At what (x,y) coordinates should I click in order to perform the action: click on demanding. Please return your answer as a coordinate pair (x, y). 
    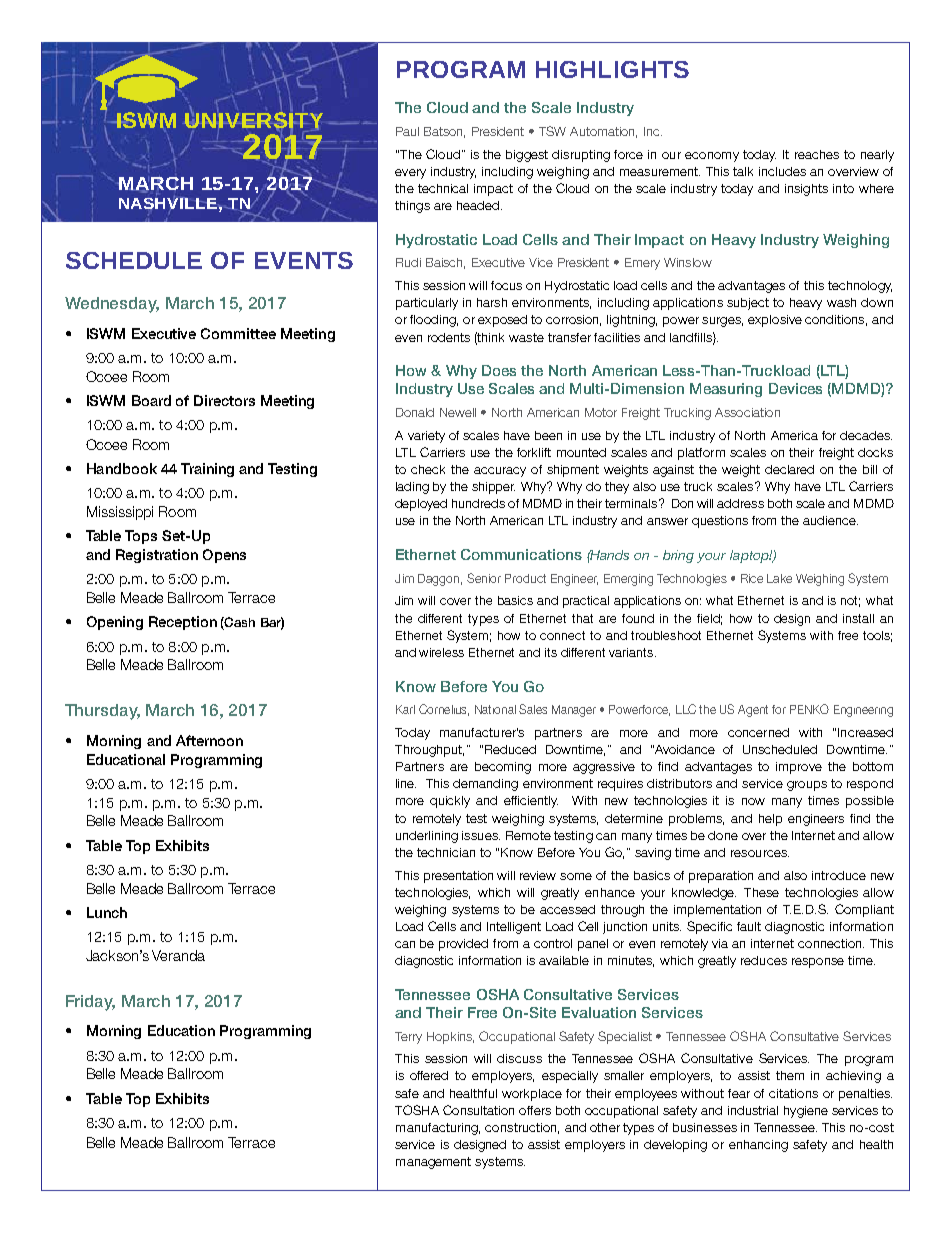
    Looking at the image, I should click on (485, 785).
